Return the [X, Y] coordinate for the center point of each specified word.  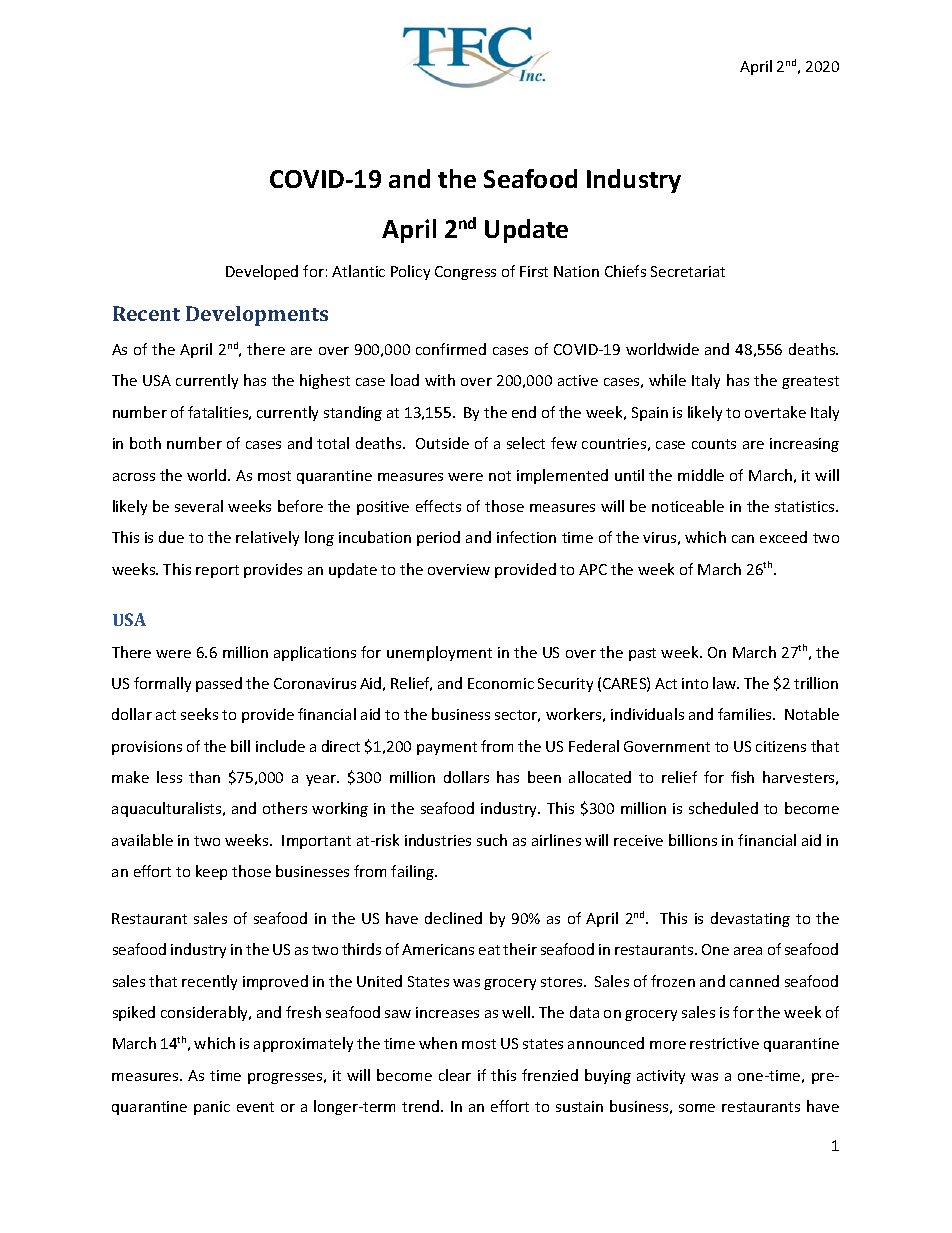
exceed [783, 537]
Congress [465, 273]
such [492, 840]
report [217, 571]
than [204, 777]
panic [212, 1108]
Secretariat [688, 271]
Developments [257, 316]
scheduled [723, 808]
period [438, 538]
